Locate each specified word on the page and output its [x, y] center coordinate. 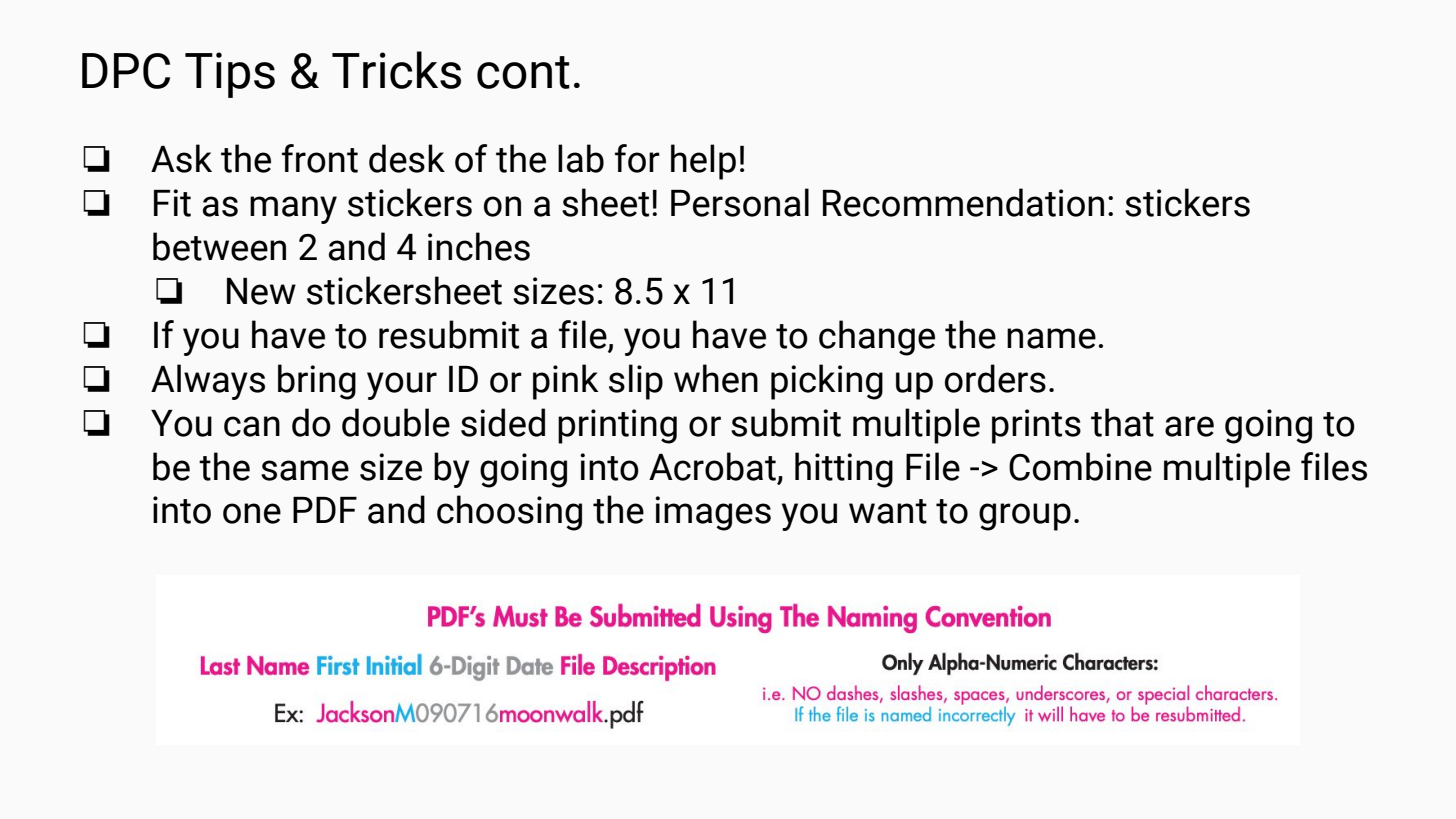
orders [995, 378]
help [703, 162]
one [252, 513]
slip [636, 382]
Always [208, 382]
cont [523, 72]
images [713, 513]
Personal [740, 202]
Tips [230, 75]
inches [479, 246]
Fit [172, 203]
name [1051, 338]
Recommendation [963, 202]
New [261, 291]
